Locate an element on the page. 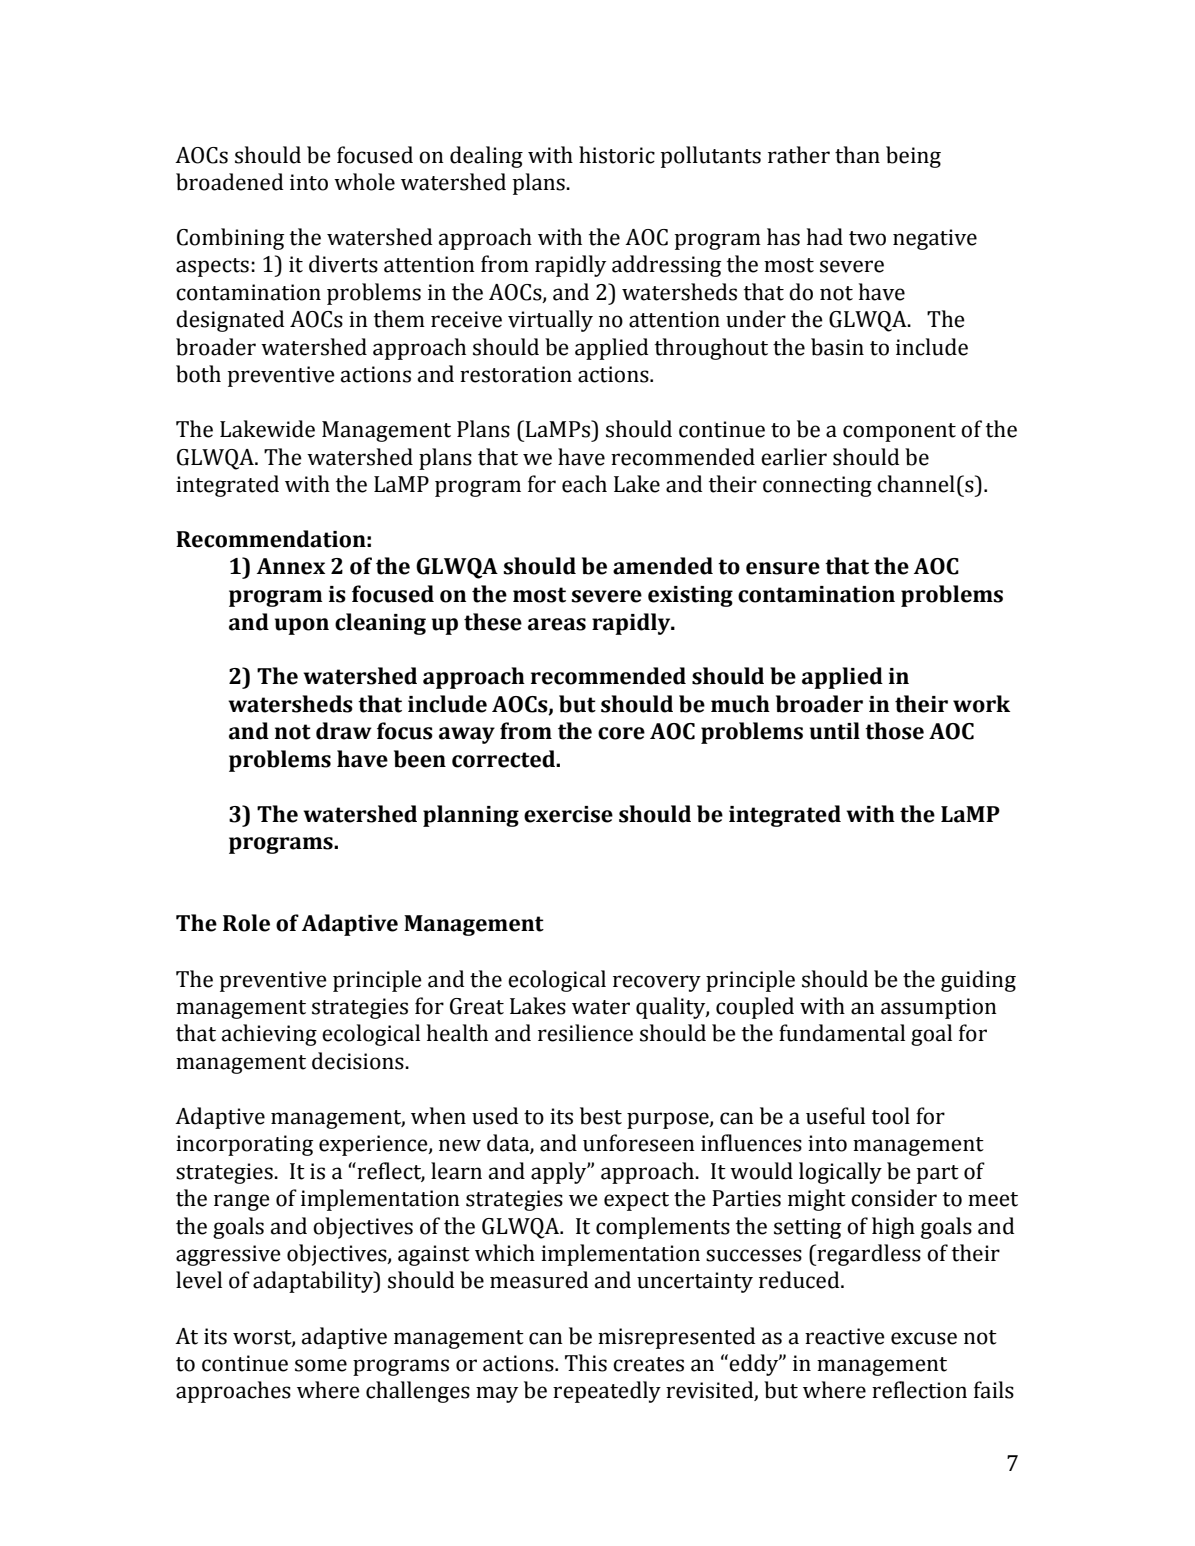 The width and height of the document is (1195, 1546). component is located at coordinates (899, 432).
